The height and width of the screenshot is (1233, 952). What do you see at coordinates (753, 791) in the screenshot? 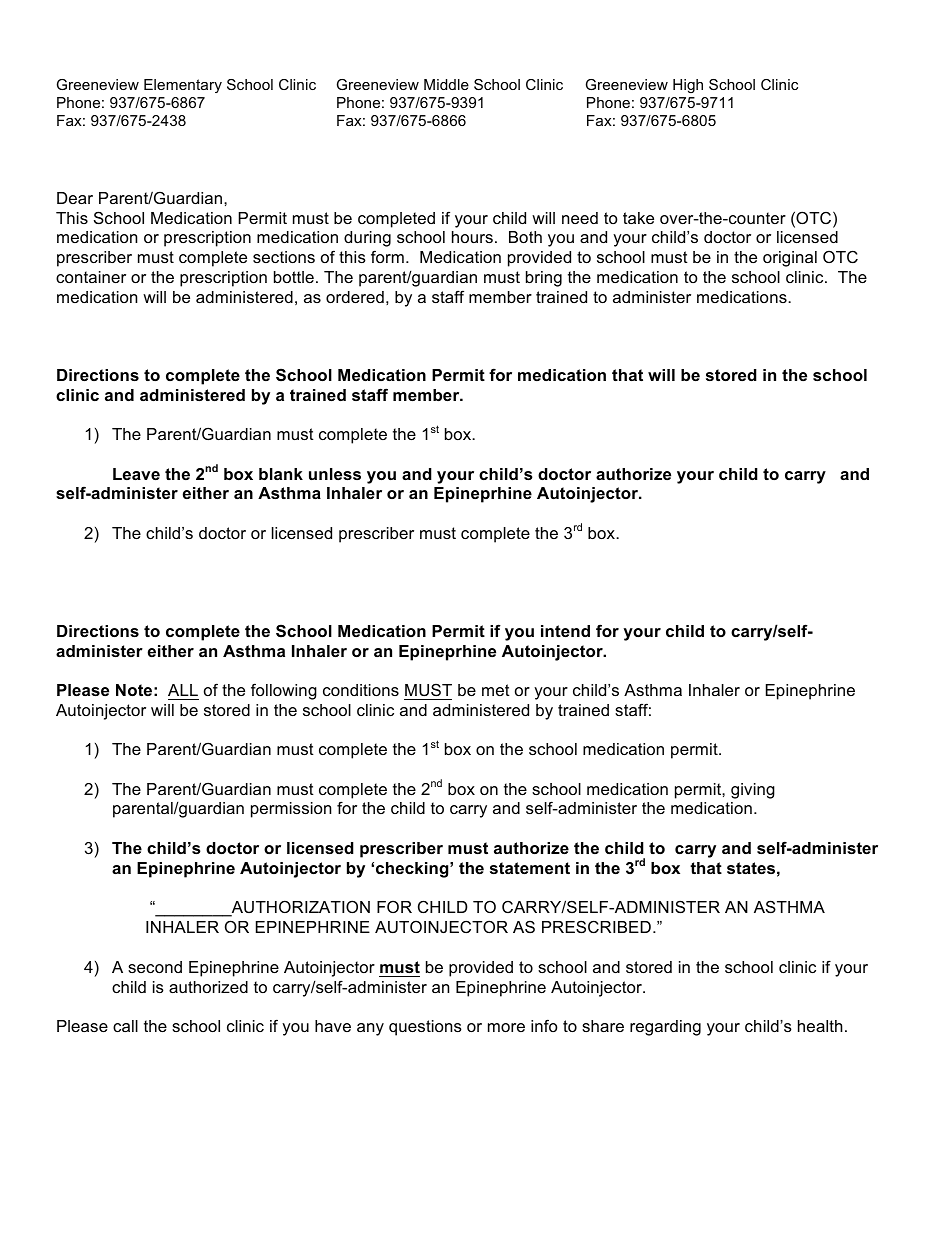
I see `giving` at bounding box center [753, 791].
